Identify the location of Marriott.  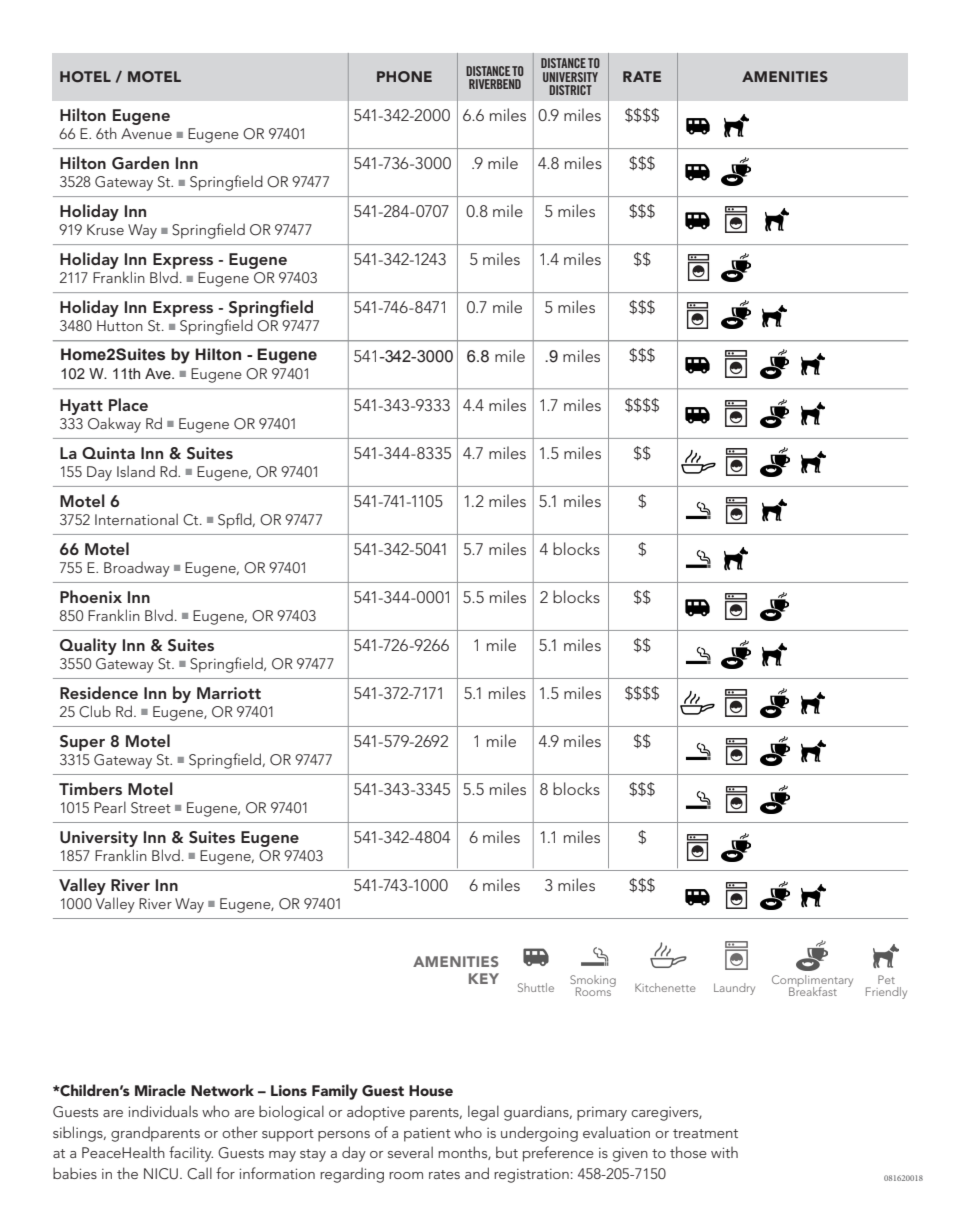
(229, 693).
